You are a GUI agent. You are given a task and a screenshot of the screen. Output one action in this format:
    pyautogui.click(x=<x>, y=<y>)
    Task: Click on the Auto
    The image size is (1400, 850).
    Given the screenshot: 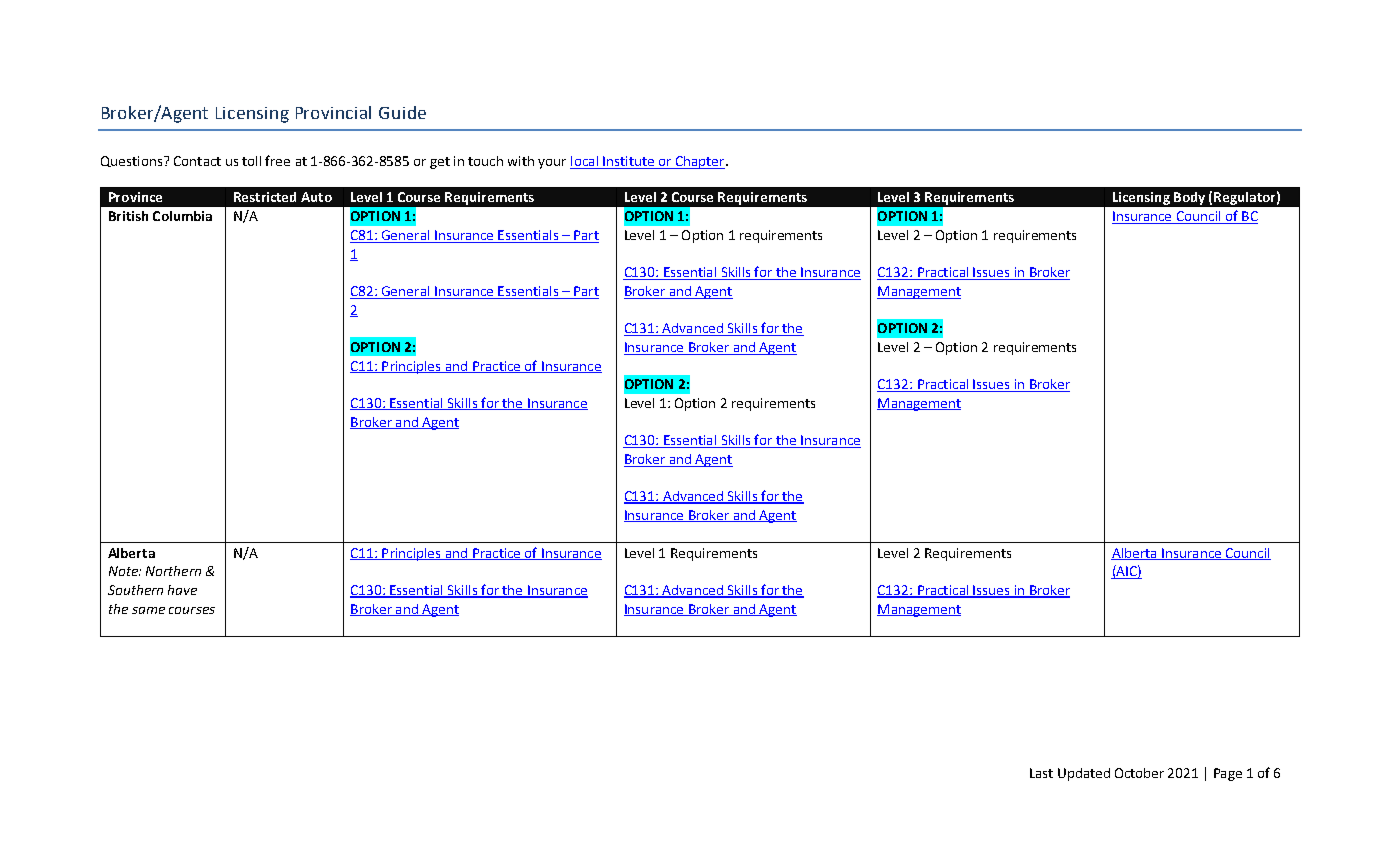 What is the action you would take?
    pyautogui.click(x=316, y=197)
